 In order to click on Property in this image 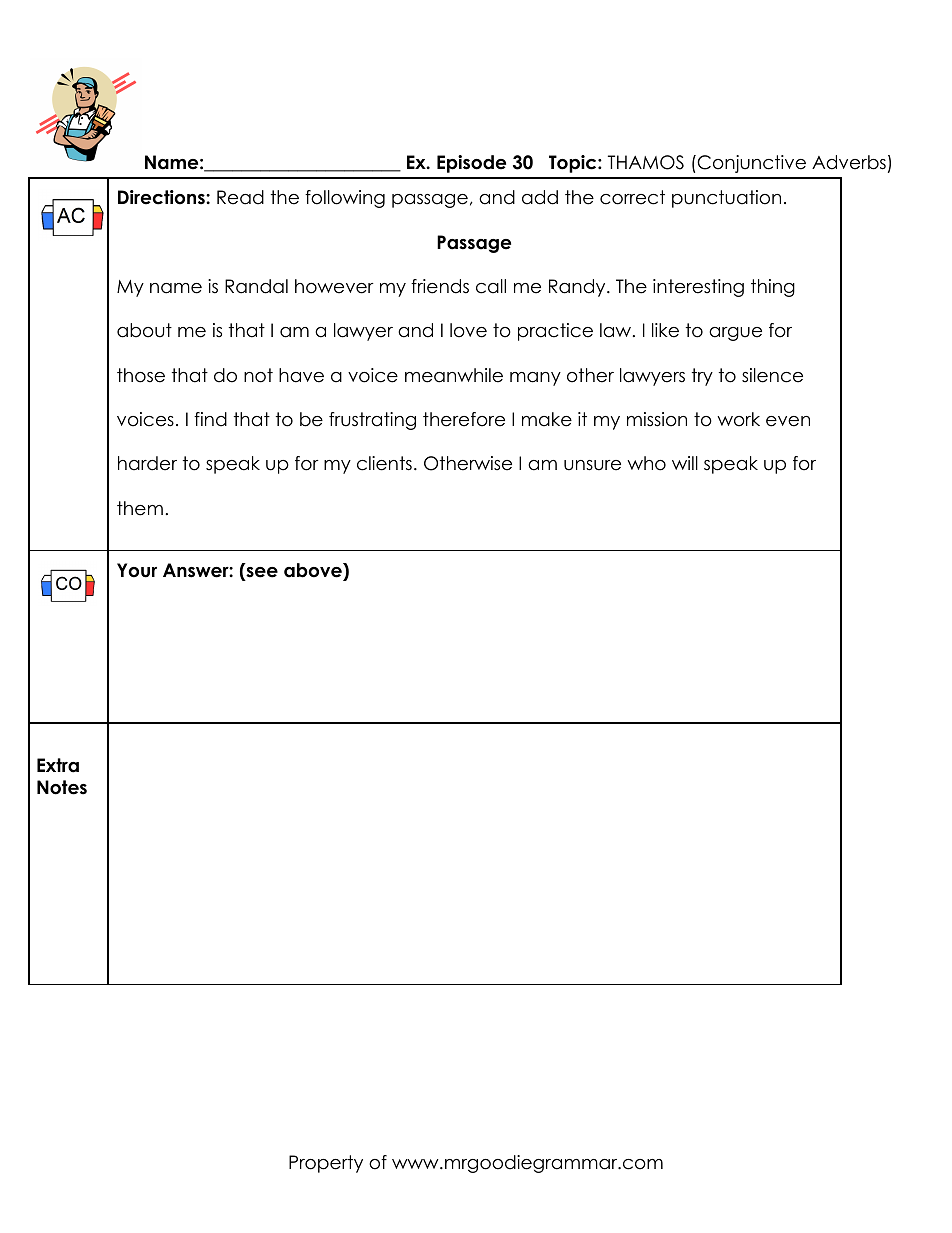, I will do `click(326, 1164)`.
